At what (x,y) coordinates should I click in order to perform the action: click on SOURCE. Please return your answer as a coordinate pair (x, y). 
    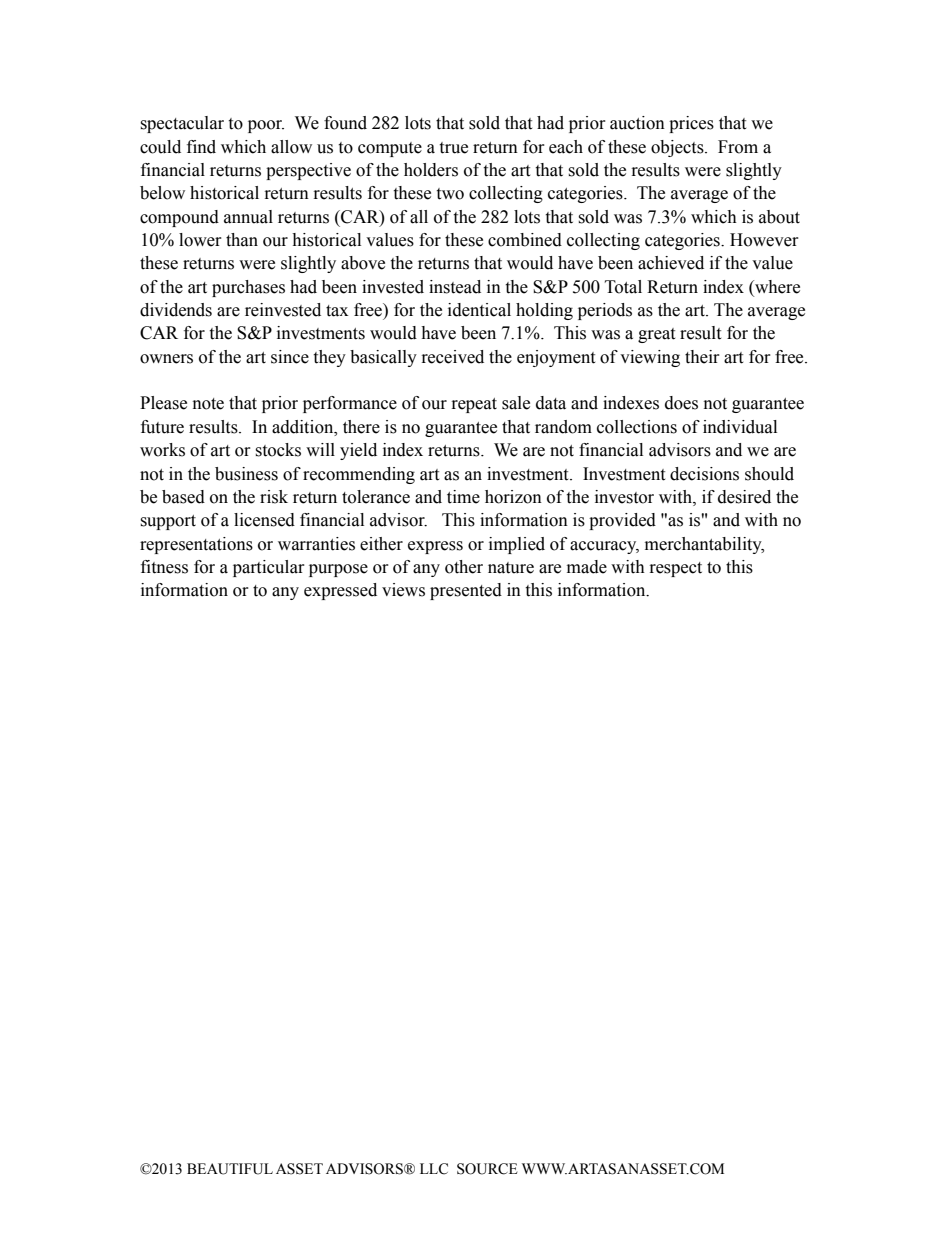
    Looking at the image, I should click on (487, 1169).
